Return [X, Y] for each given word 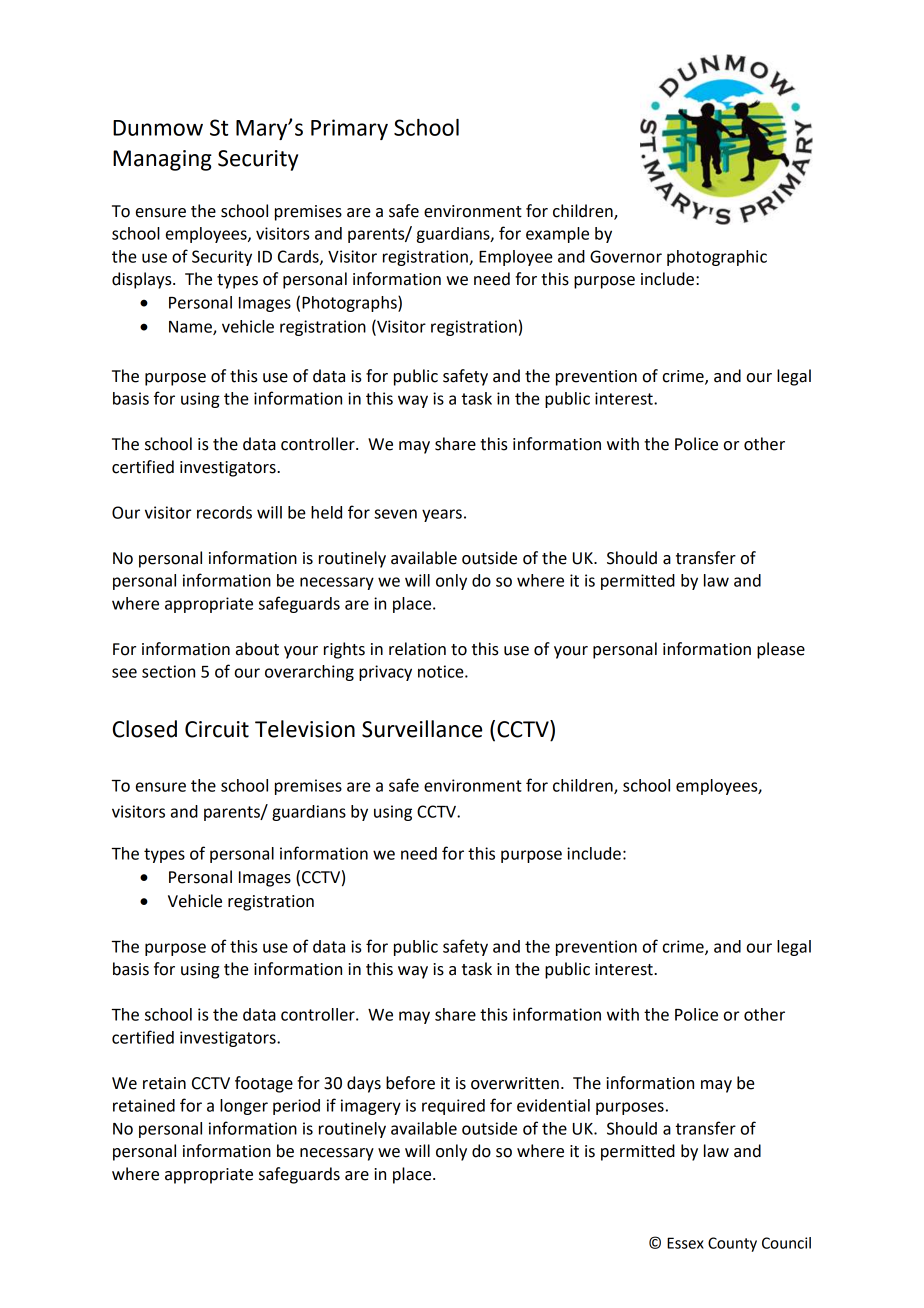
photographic [717, 258]
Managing [162, 160]
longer [244, 1107]
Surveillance [422, 729]
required [453, 1107]
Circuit [217, 729]
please [781, 650]
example [557, 235]
